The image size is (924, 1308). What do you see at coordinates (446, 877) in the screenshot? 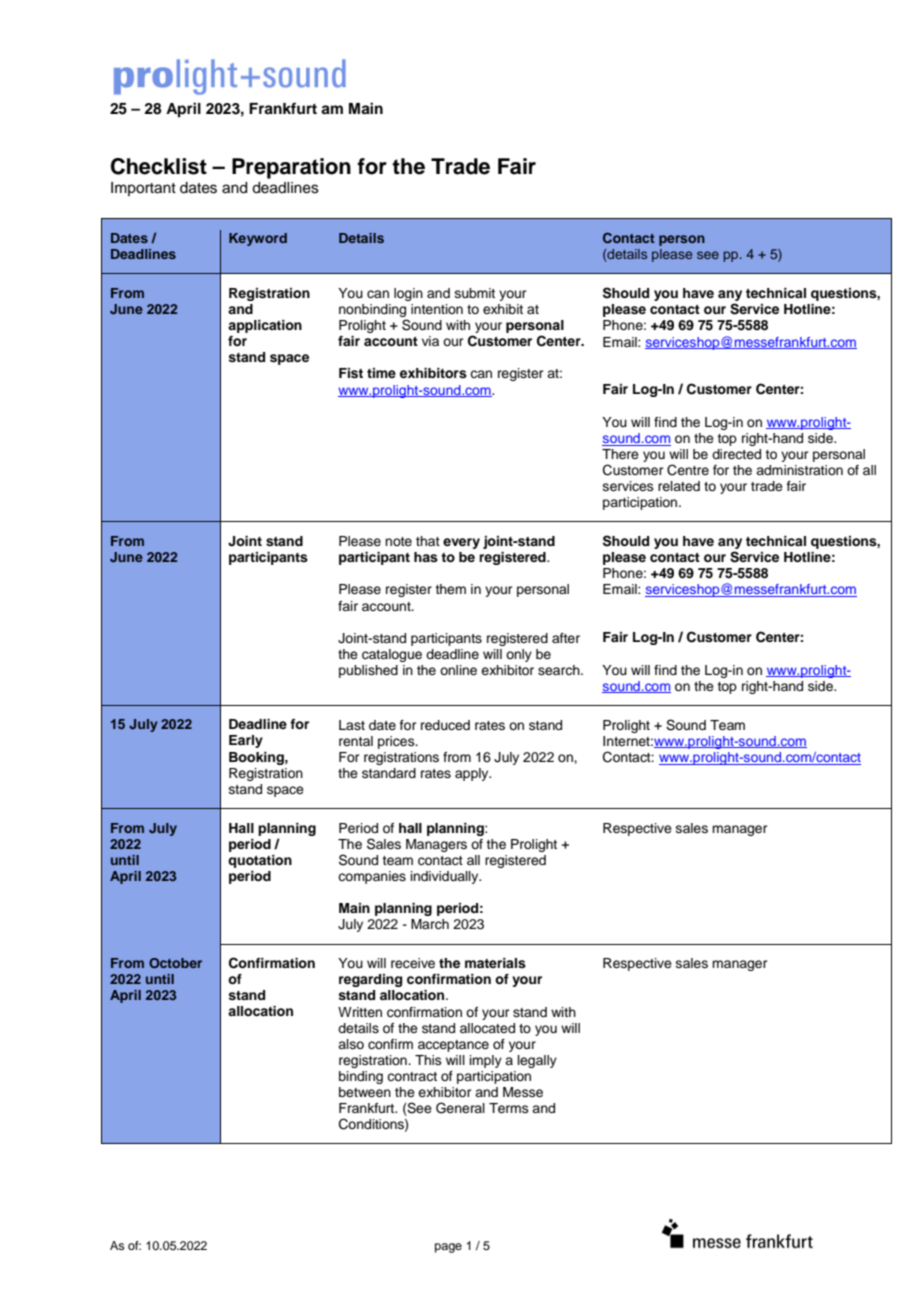
I see `individually` at bounding box center [446, 877].
